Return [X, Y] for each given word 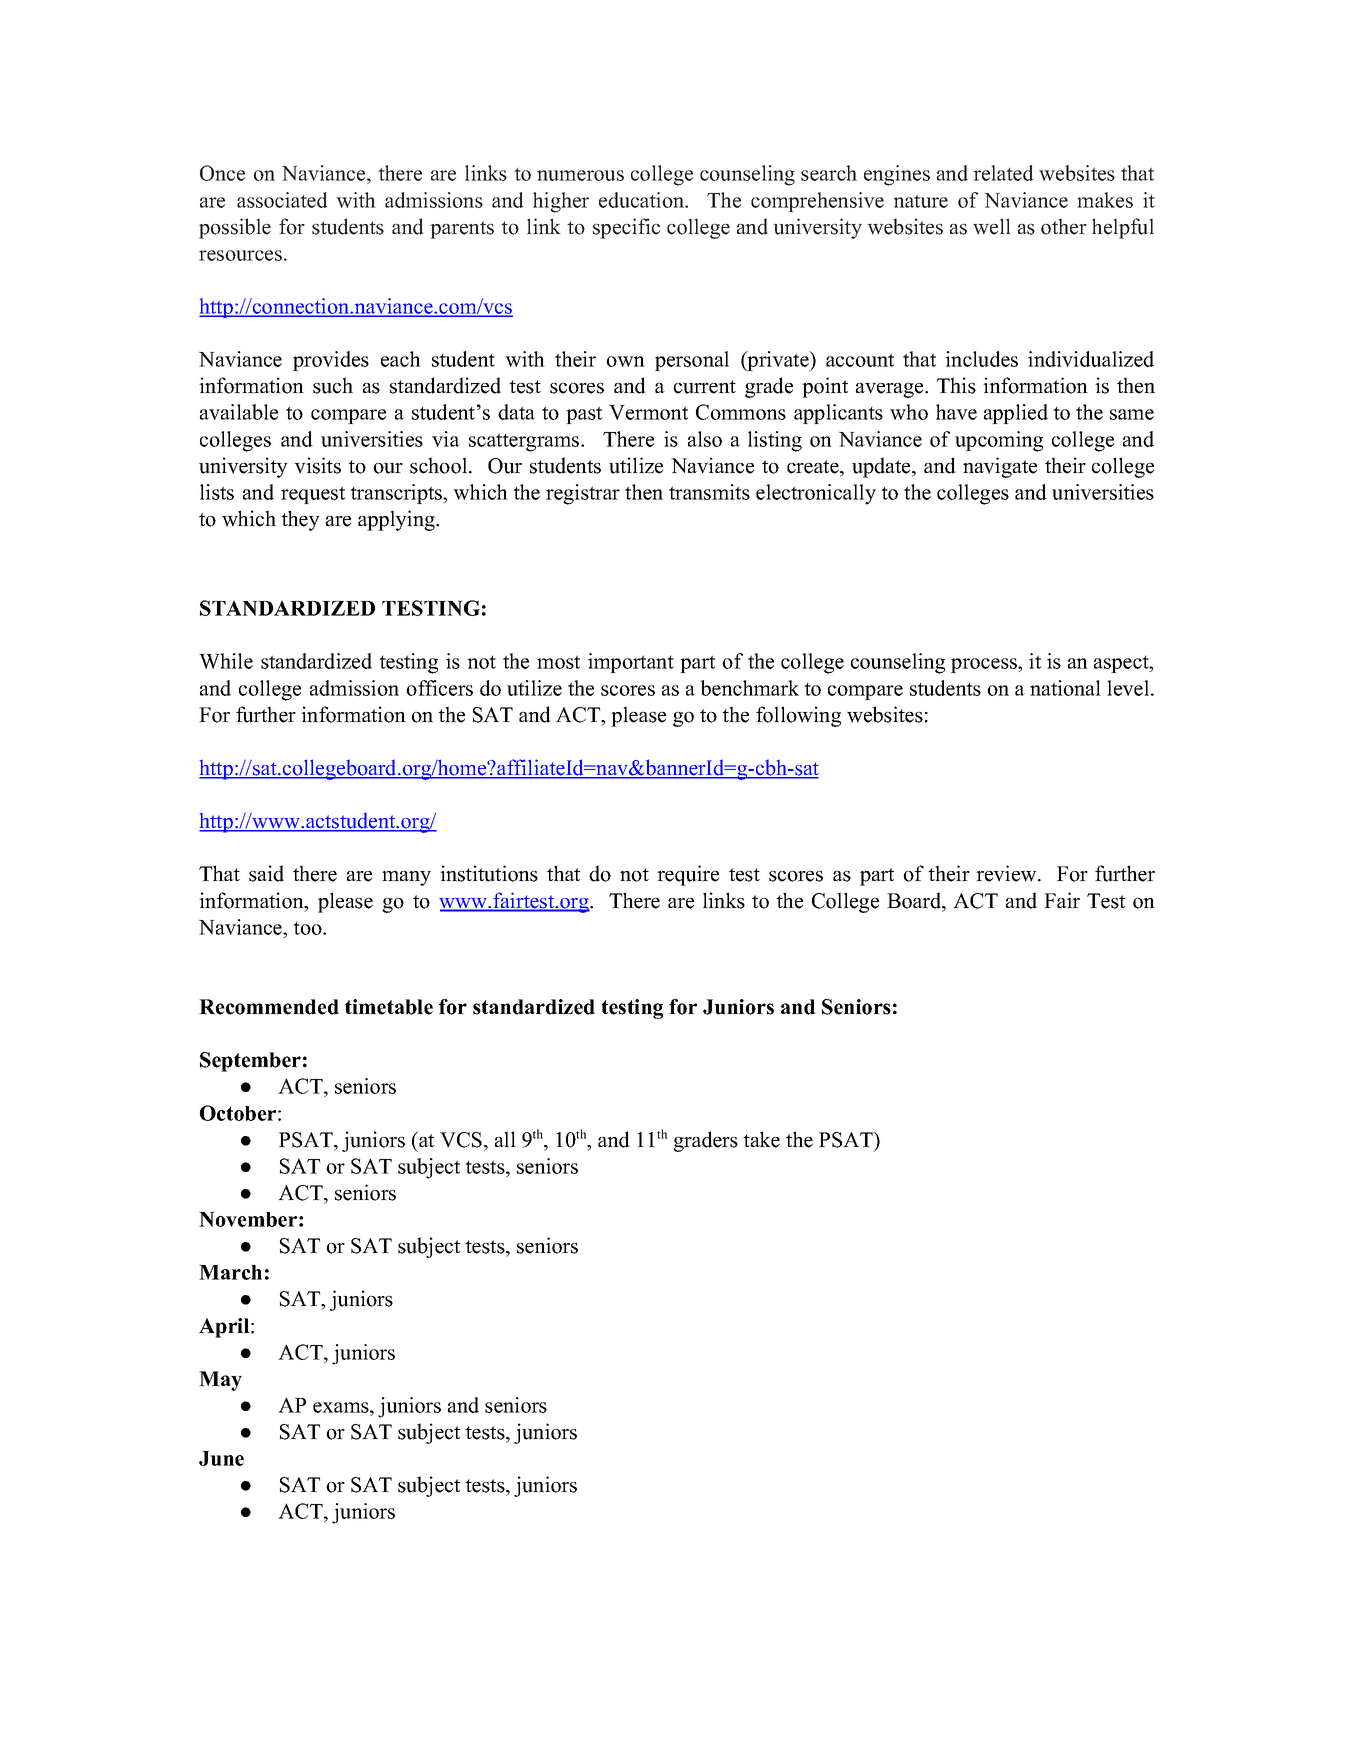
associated [282, 200]
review [1007, 873]
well [992, 226]
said [266, 873]
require [688, 875]
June [221, 1458]
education [643, 200]
